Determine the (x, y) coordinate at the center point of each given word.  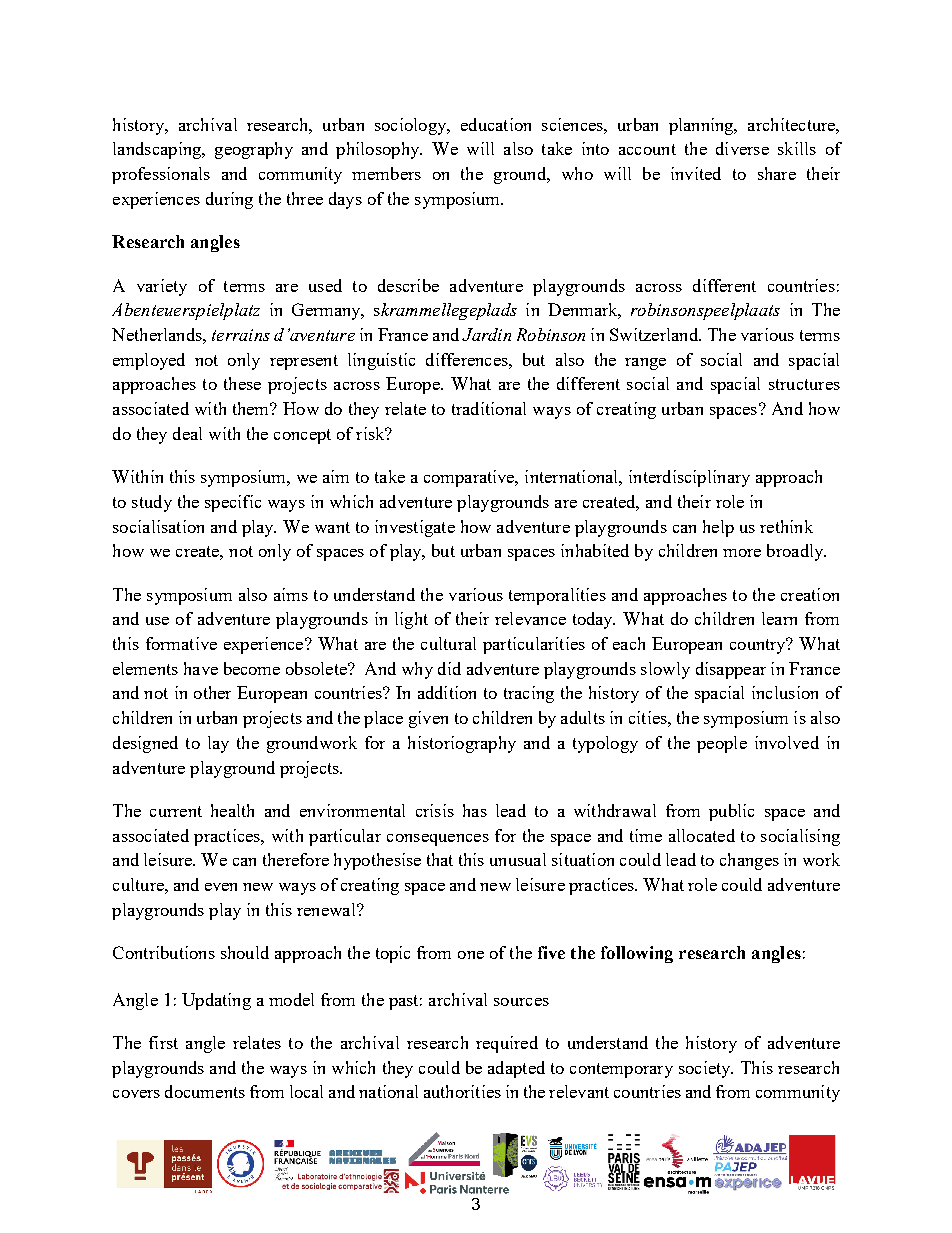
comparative (470, 478)
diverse (742, 148)
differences (468, 359)
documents (205, 1091)
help (718, 528)
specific (233, 503)
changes (749, 861)
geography (254, 150)
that (440, 859)
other (212, 692)
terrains (241, 335)
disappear (731, 670)
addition (447, 692)
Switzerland (655, 334)
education (496, 124)
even (221, 887)
